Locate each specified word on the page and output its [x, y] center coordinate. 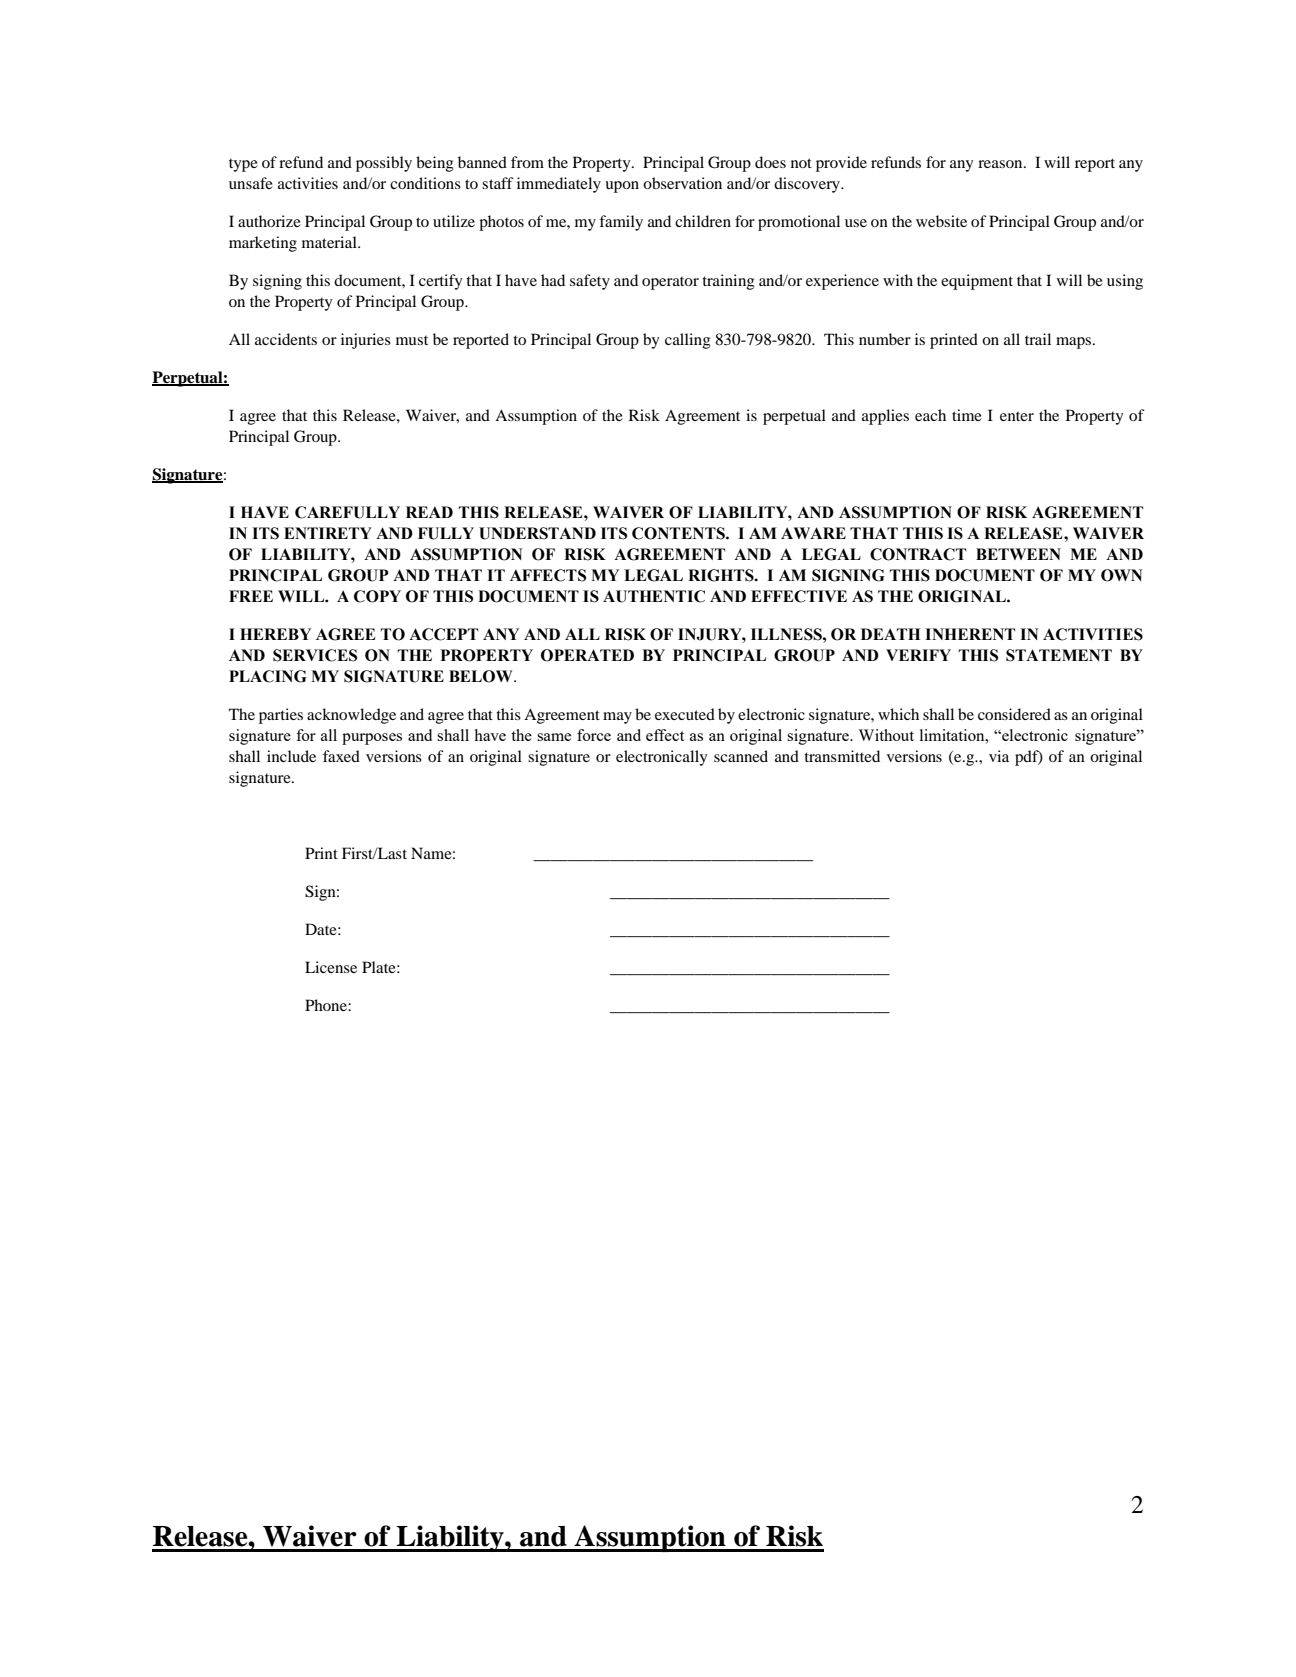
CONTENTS [679, 533]
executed [685, 714]
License [331, 967]
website [941, 221]
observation [682, 183]
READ [429, 512]
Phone [327, 1005]
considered [1014, 714]
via [999, 756]
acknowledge [351, 716]
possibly [384, 164]
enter [1017, 416]
